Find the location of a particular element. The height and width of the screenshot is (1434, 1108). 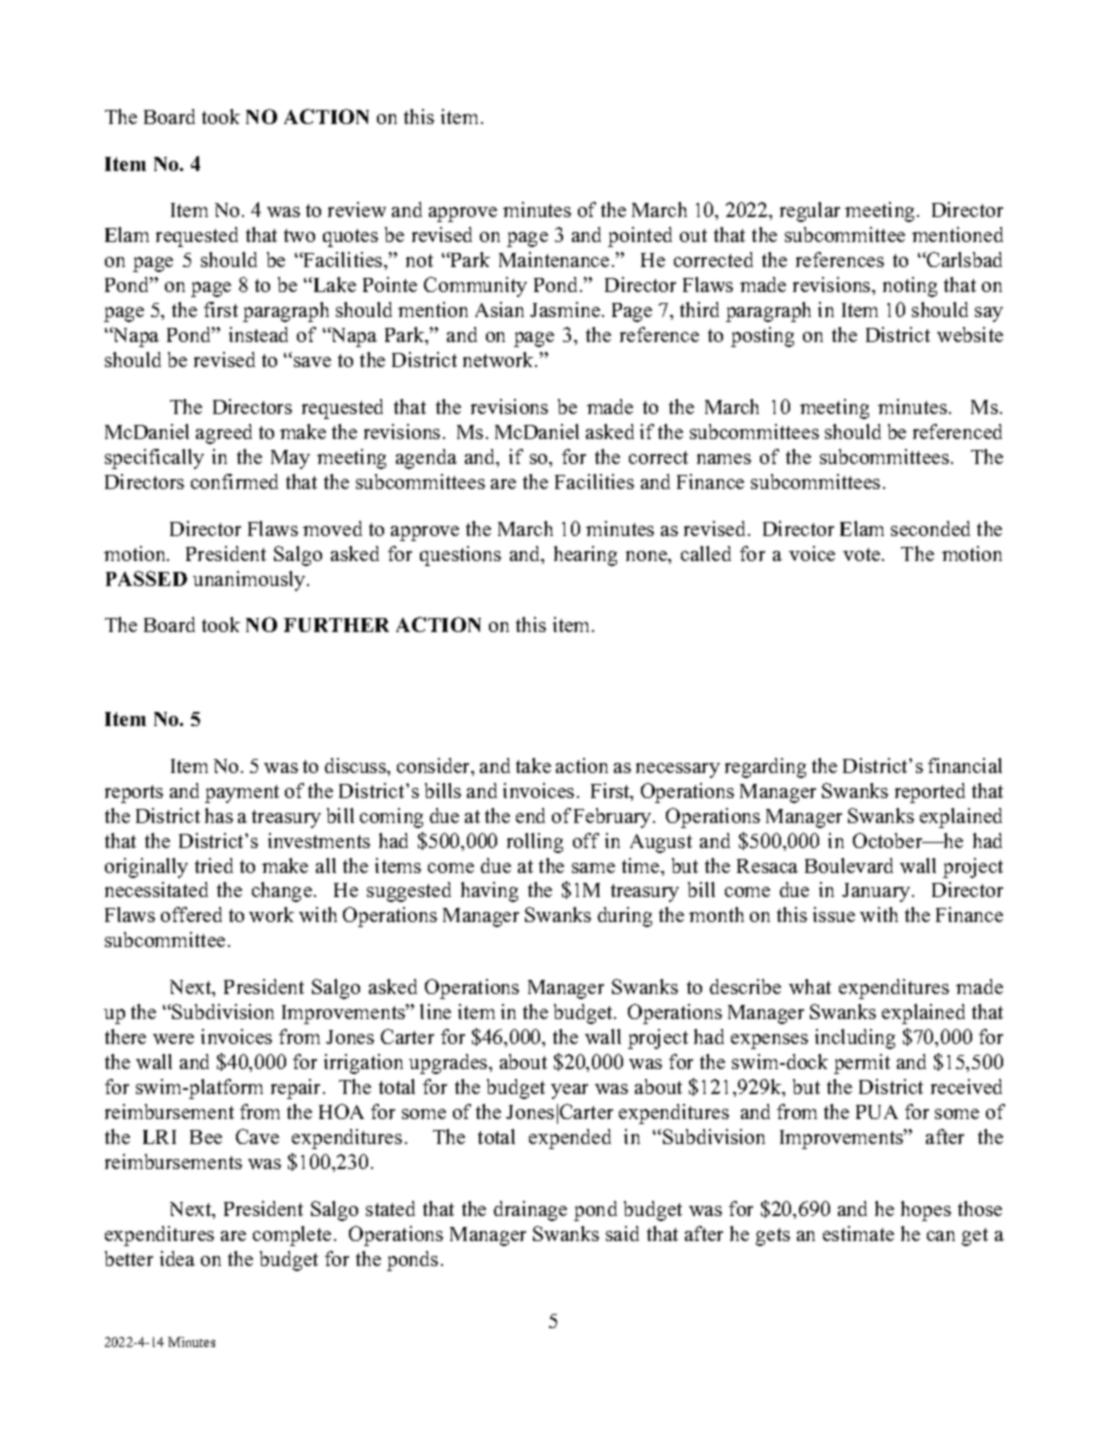

financial is located at coordinates (965, 765).
